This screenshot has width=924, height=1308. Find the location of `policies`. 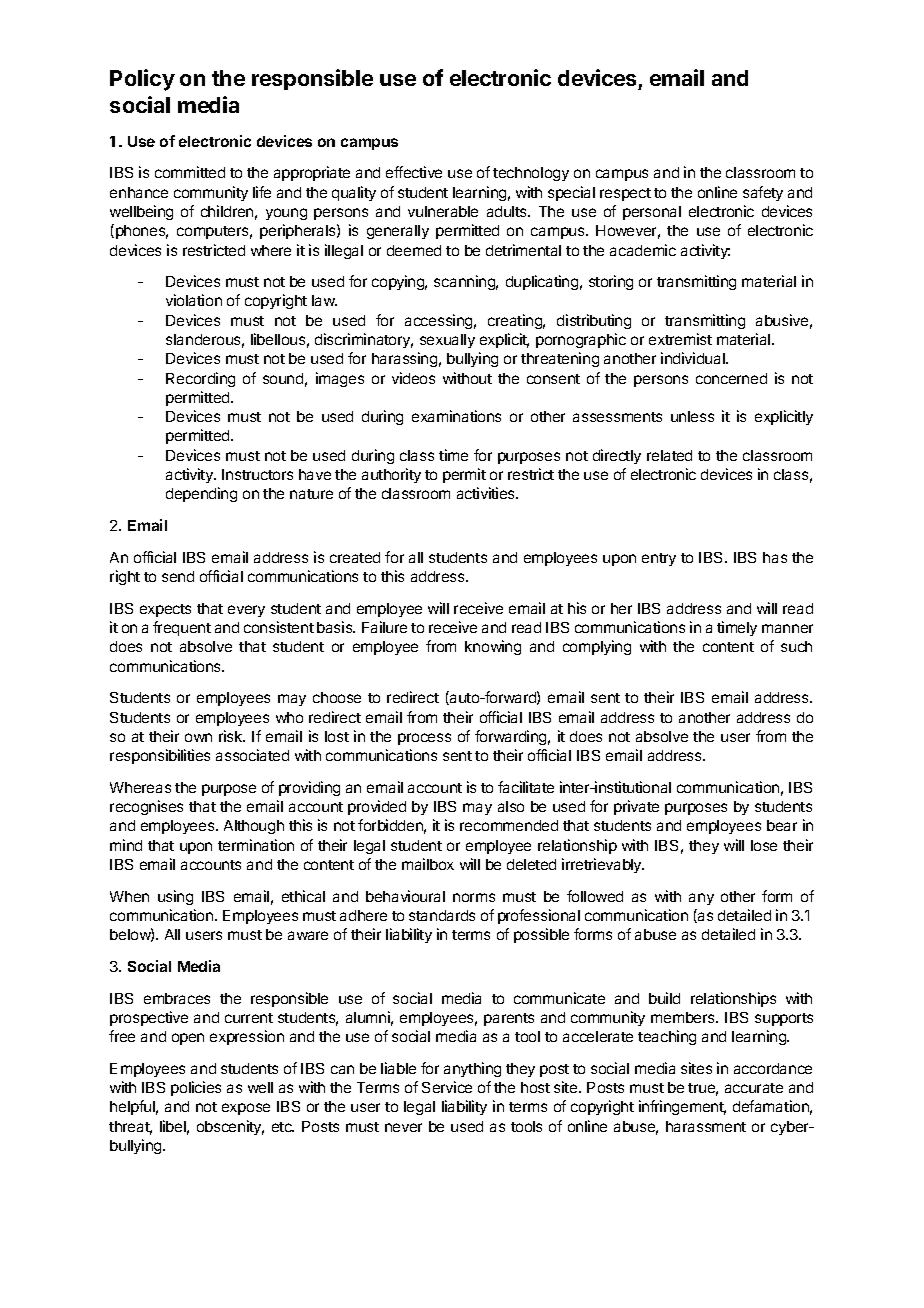

policies is located at coordinates (196, 1088).
